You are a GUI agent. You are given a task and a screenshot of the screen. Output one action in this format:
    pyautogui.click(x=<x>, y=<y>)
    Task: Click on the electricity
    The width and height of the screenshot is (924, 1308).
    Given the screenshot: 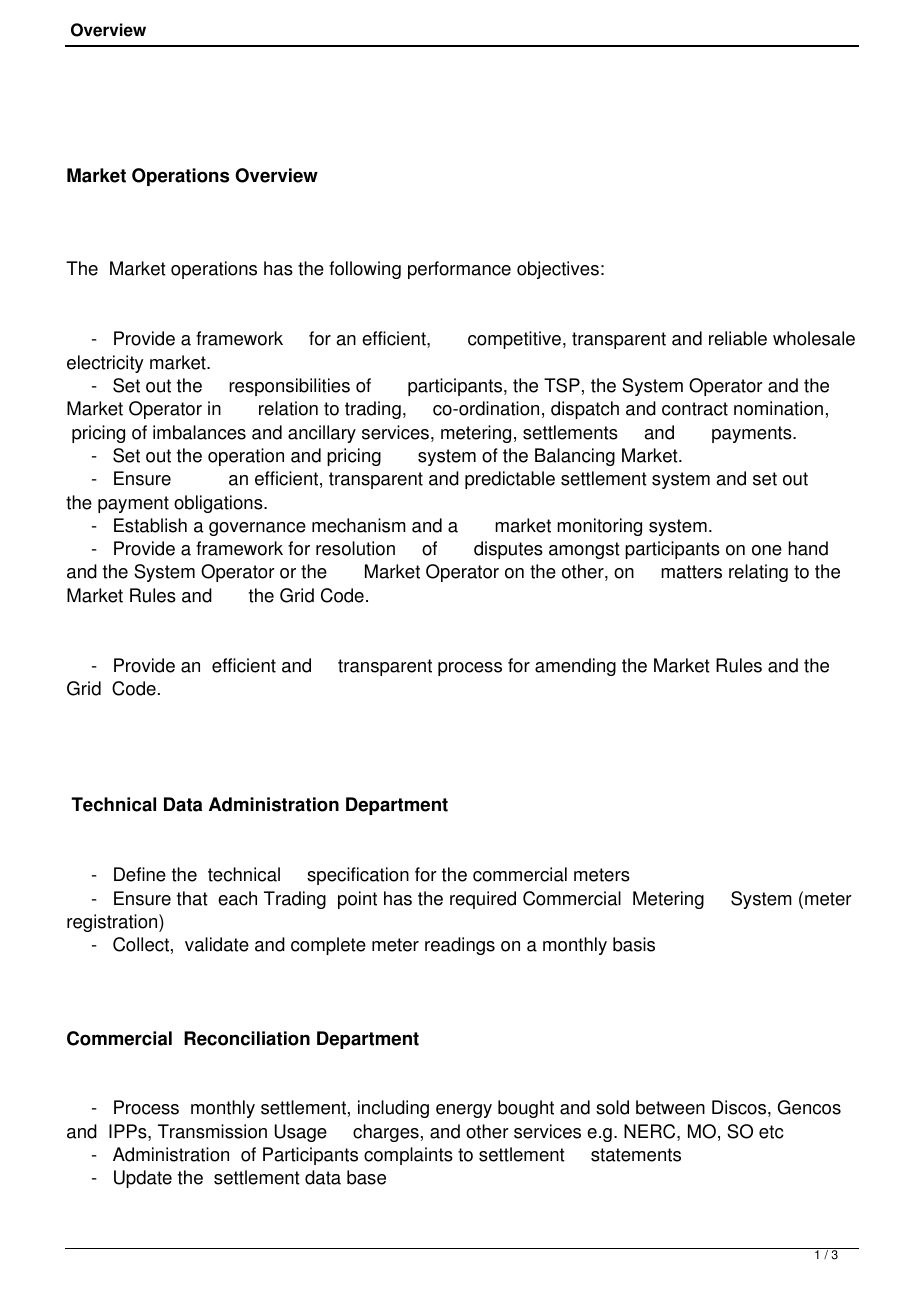 What is the action you would take?
    pyautogui.click(x=105, y=364)
